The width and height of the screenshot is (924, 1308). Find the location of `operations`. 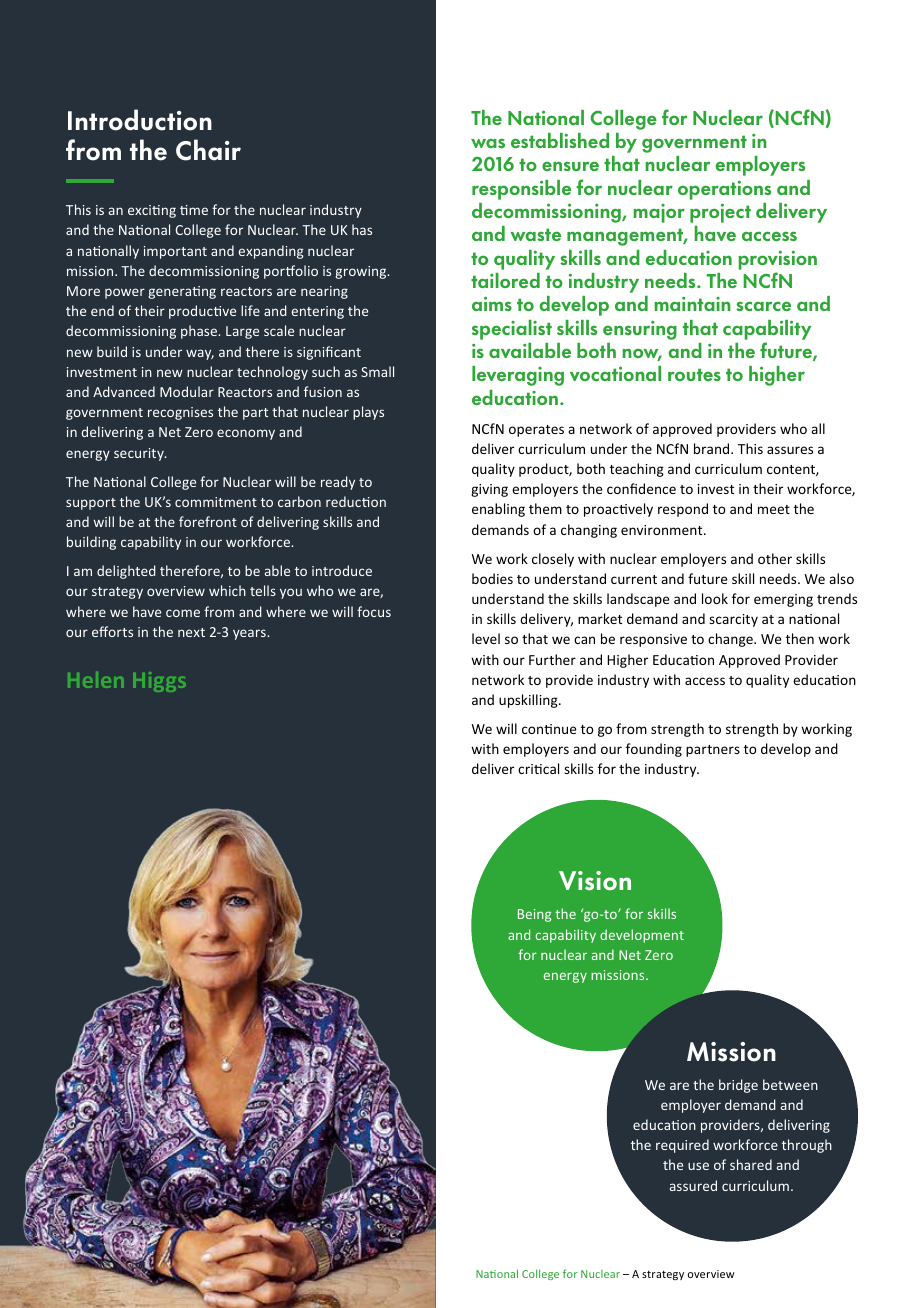

operations is located at coordinates (724, 190).
